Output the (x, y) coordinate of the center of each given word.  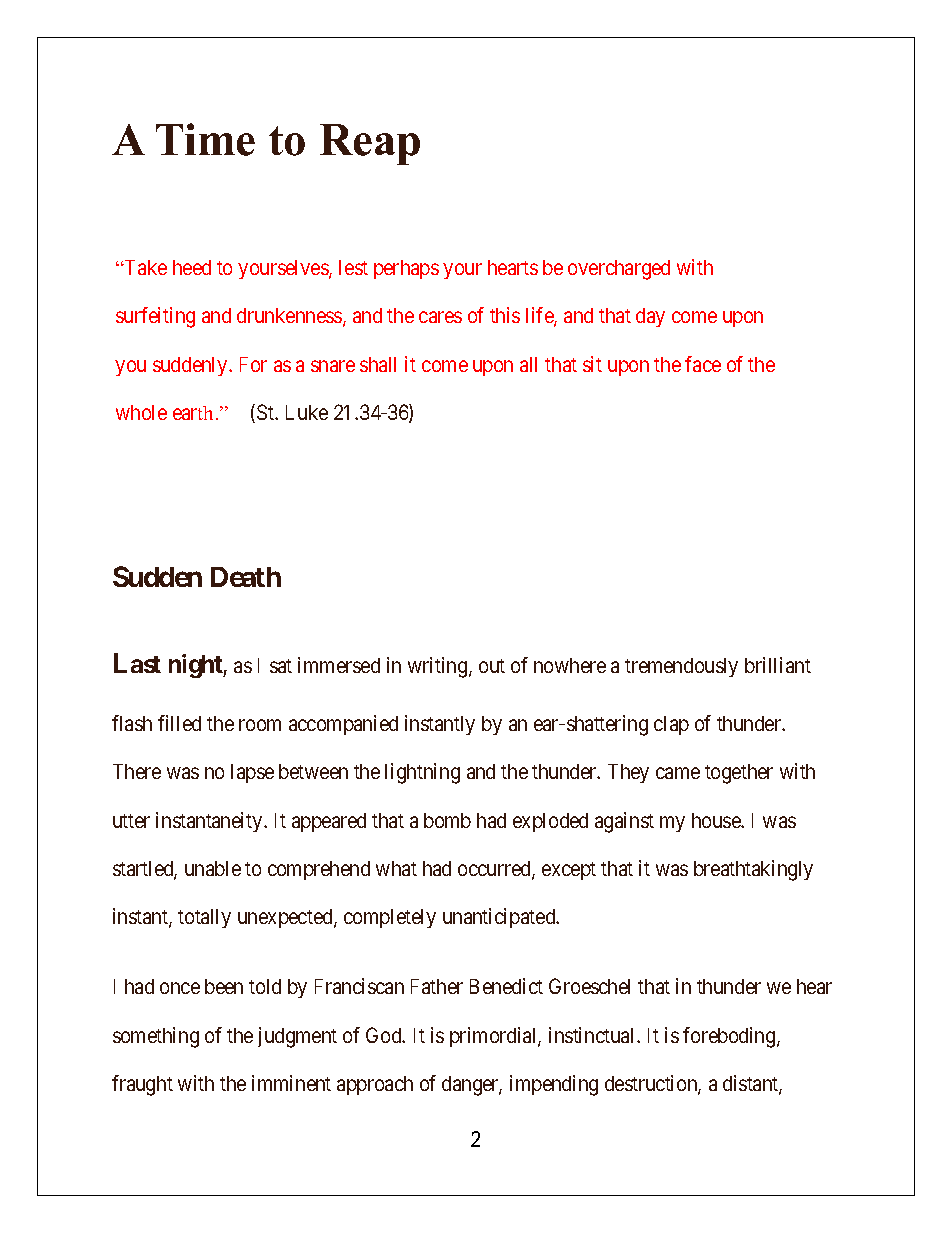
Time (205, 139)
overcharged (619, 270)
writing (439, 667)
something (156, 1037)
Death (246, 577)
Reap (370, 144)
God (385, 1035)
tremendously (681, 667)
